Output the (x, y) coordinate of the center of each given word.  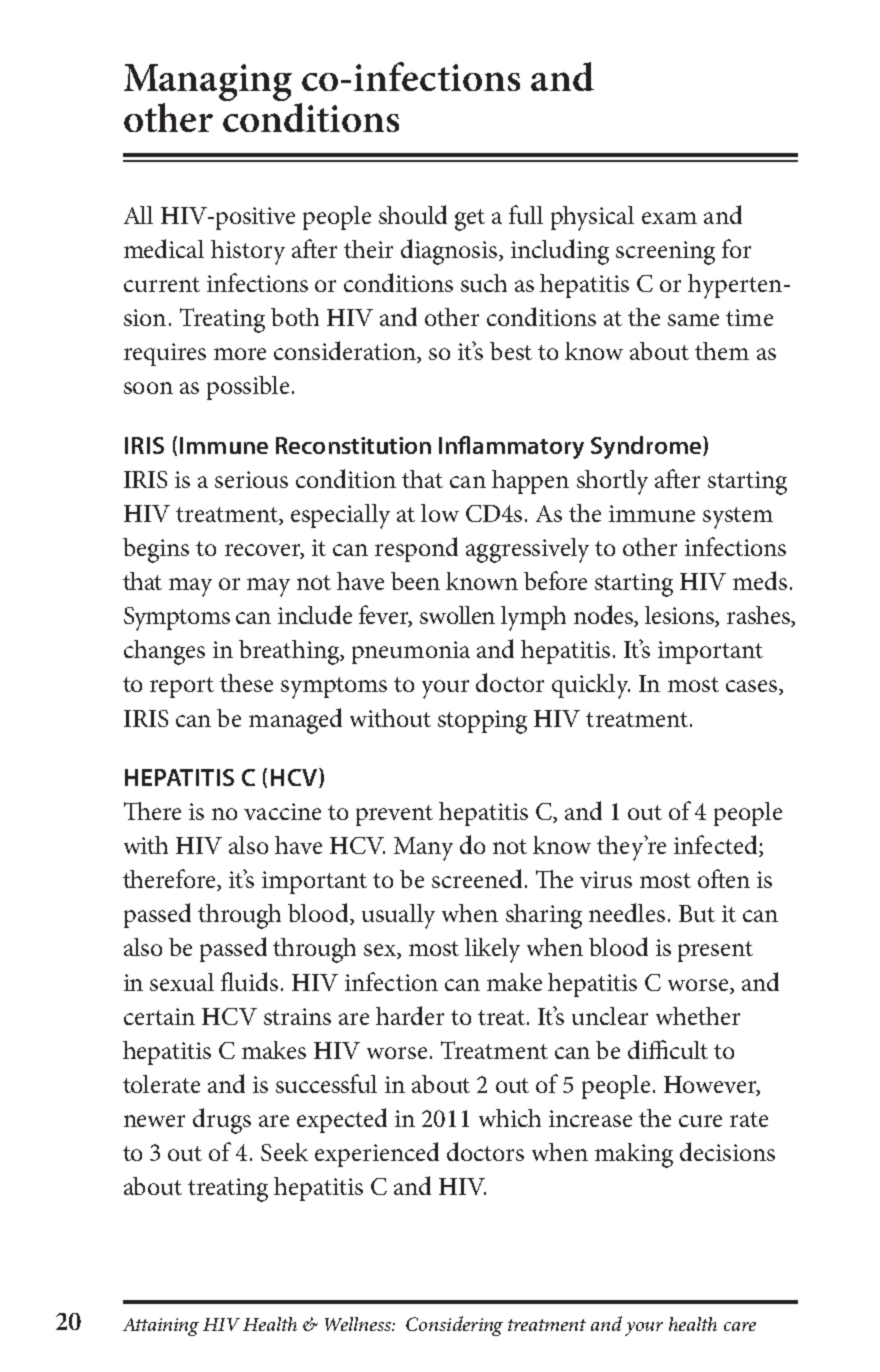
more (240, 354)
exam (669, 218)
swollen (457, 615)
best (511, 351)
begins (156, 550)
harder (410, 1015)
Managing (208, 84)
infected (717, 846)
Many (423, 849)
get (470, 220)
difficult (668, 1049)
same (693, 320)
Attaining (161, 1327)
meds (760, 580)
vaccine (282, 811)
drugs (222, 1121)
